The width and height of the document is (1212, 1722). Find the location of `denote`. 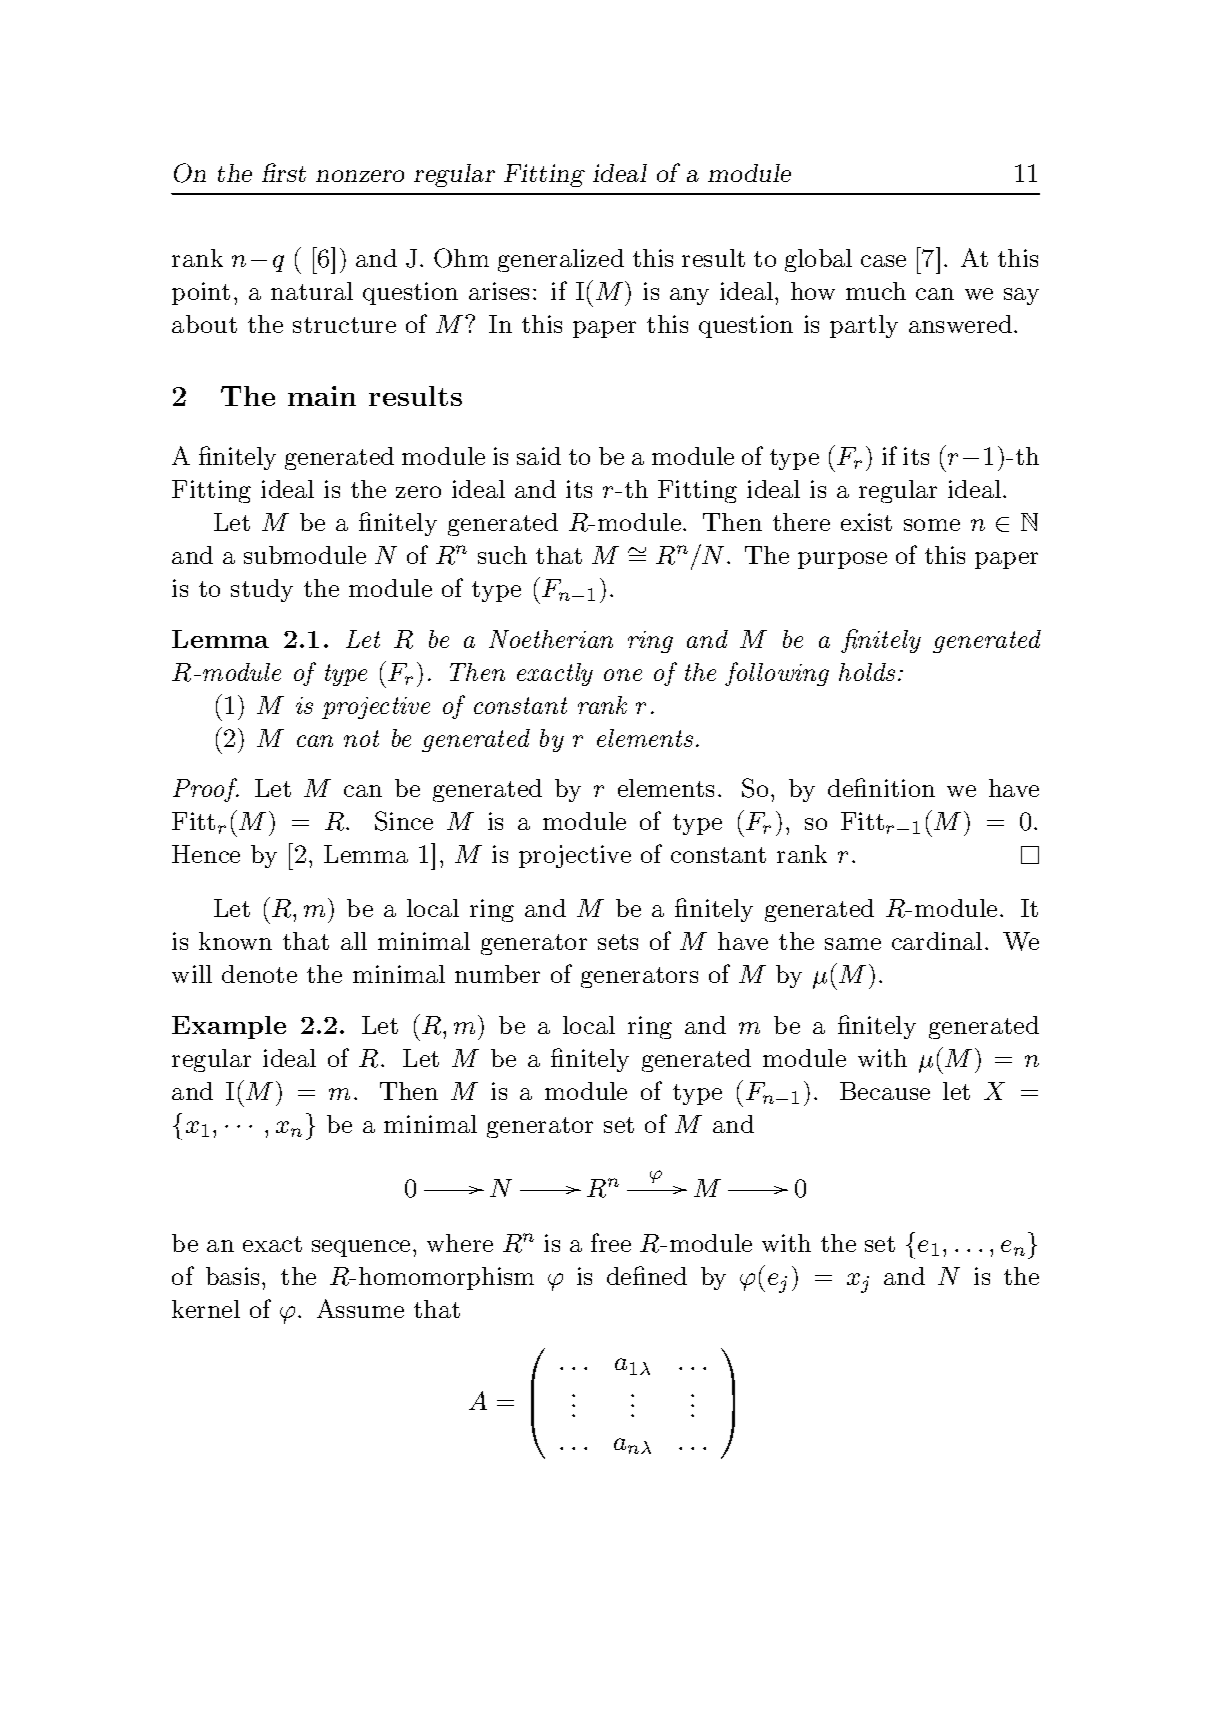

denote is located at coordinates (259, 974).
